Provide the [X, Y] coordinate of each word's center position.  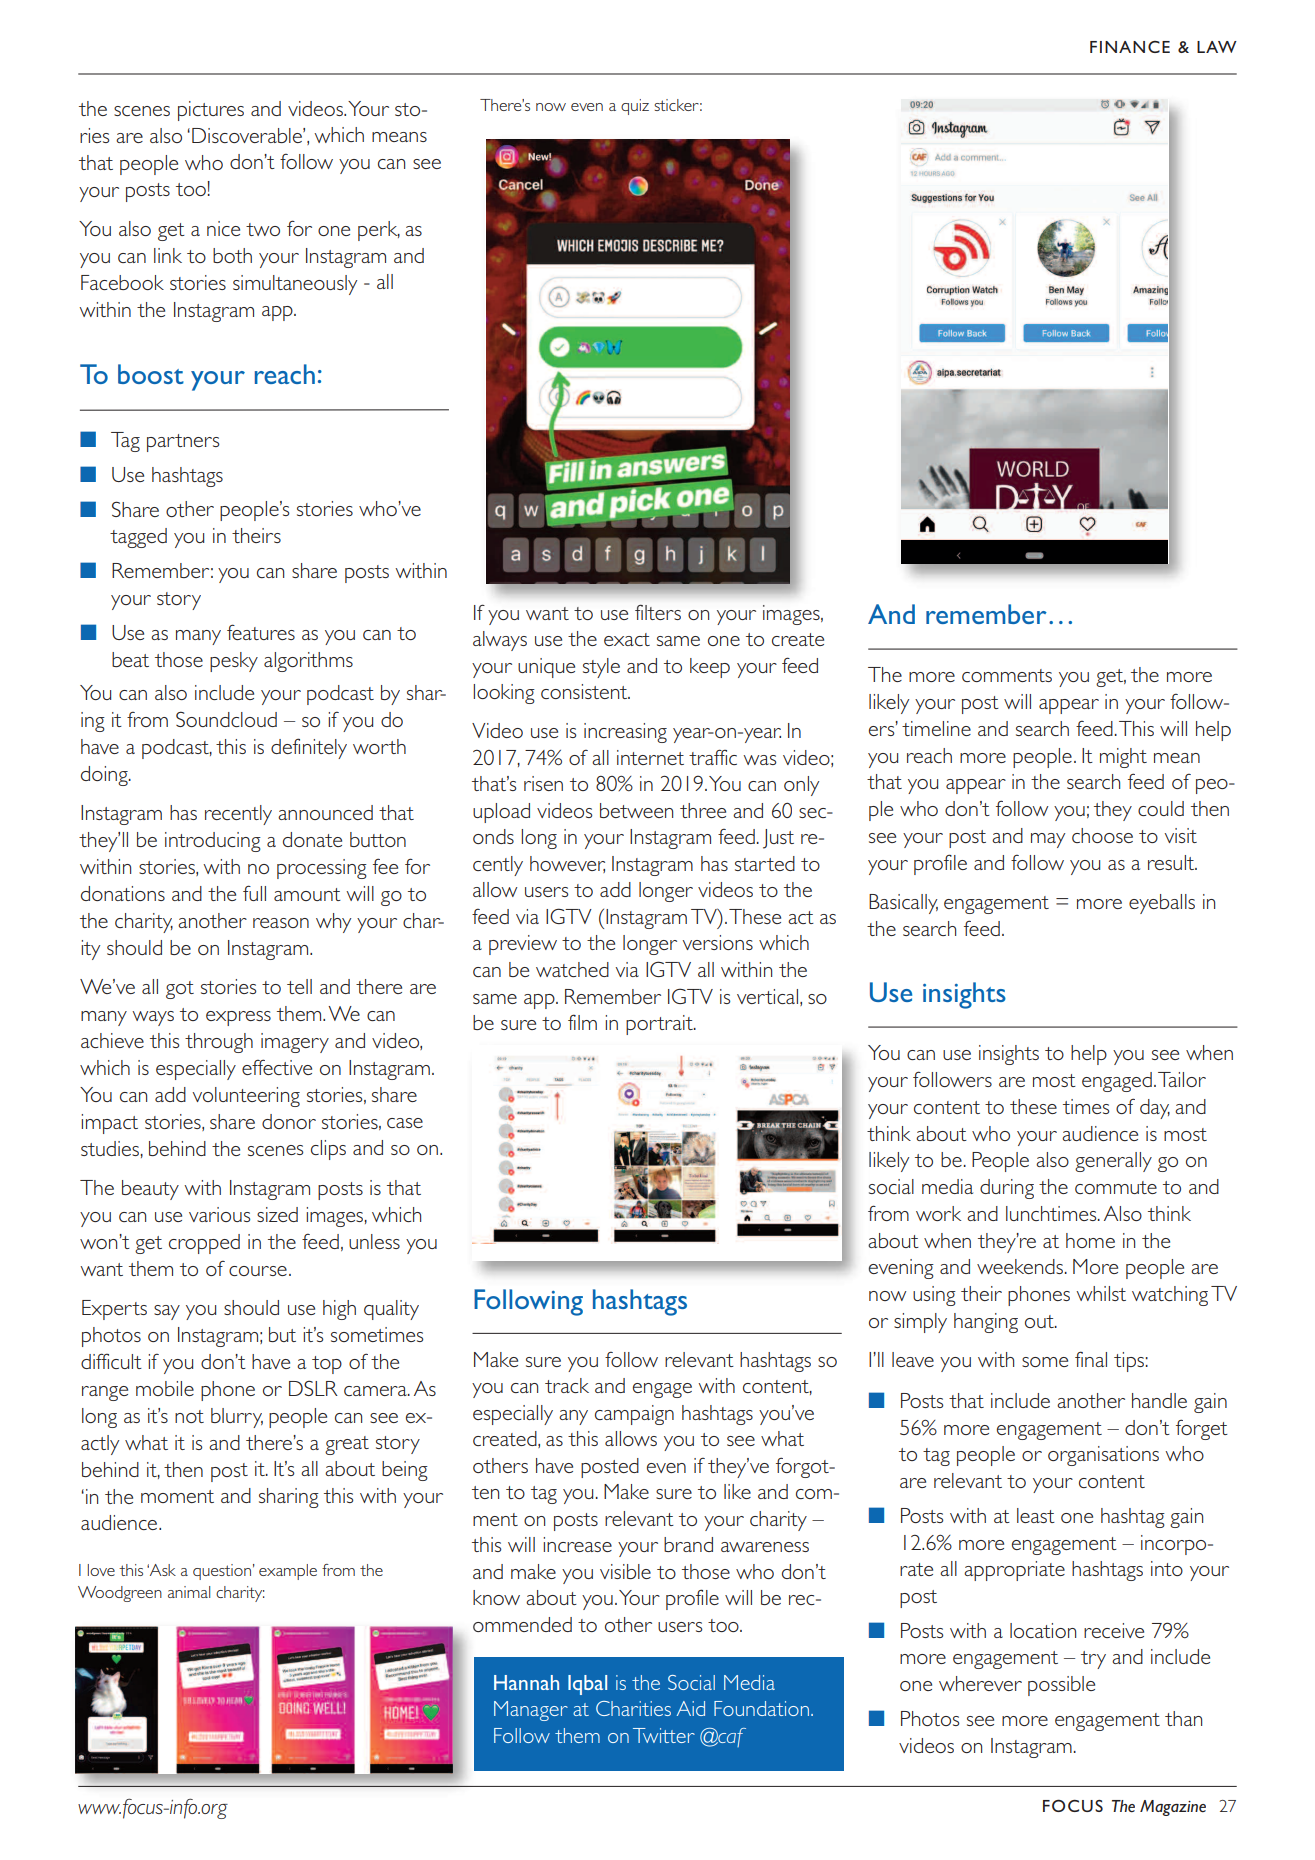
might [1123, 758]
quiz [635, 107]
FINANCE [1130, 47]
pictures [211, 111]
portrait [660, 1025]
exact [627, 639]
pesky [234, 662]
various [219, 1214]
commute [1116, 1187]
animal [189, 1592]
